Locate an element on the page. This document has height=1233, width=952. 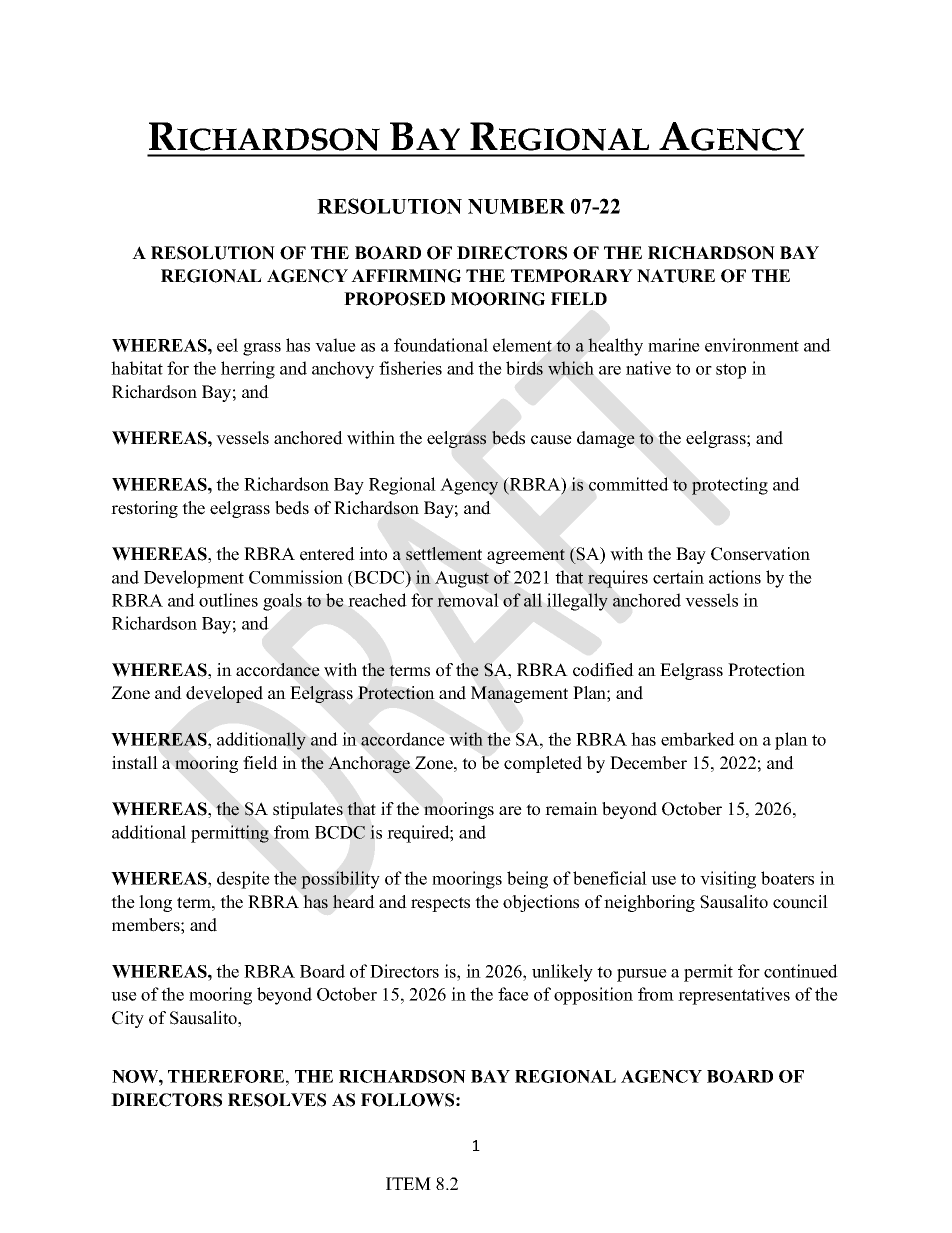
cause is located at coordinates (551, 440).
